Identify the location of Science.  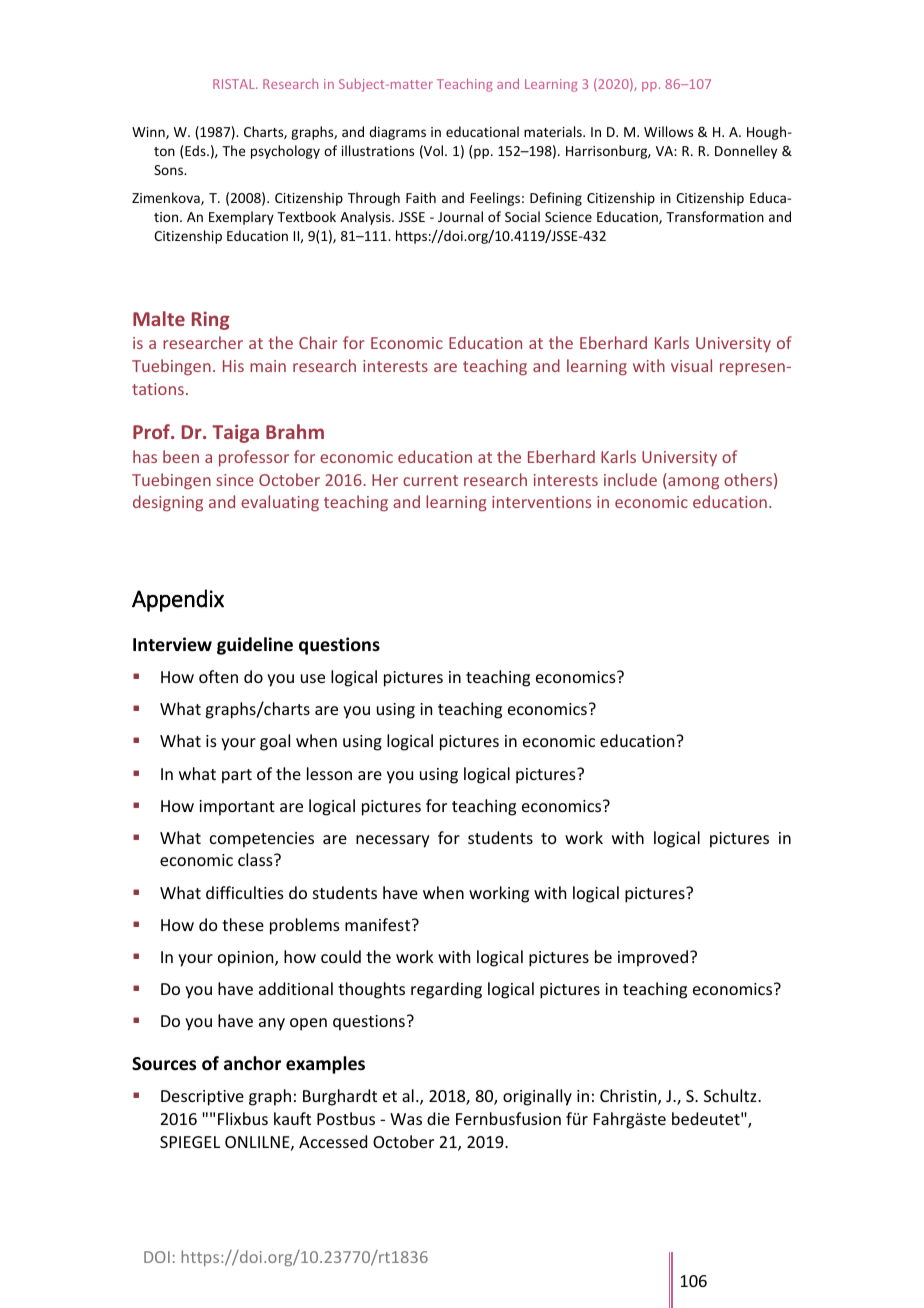
(568, 217).
